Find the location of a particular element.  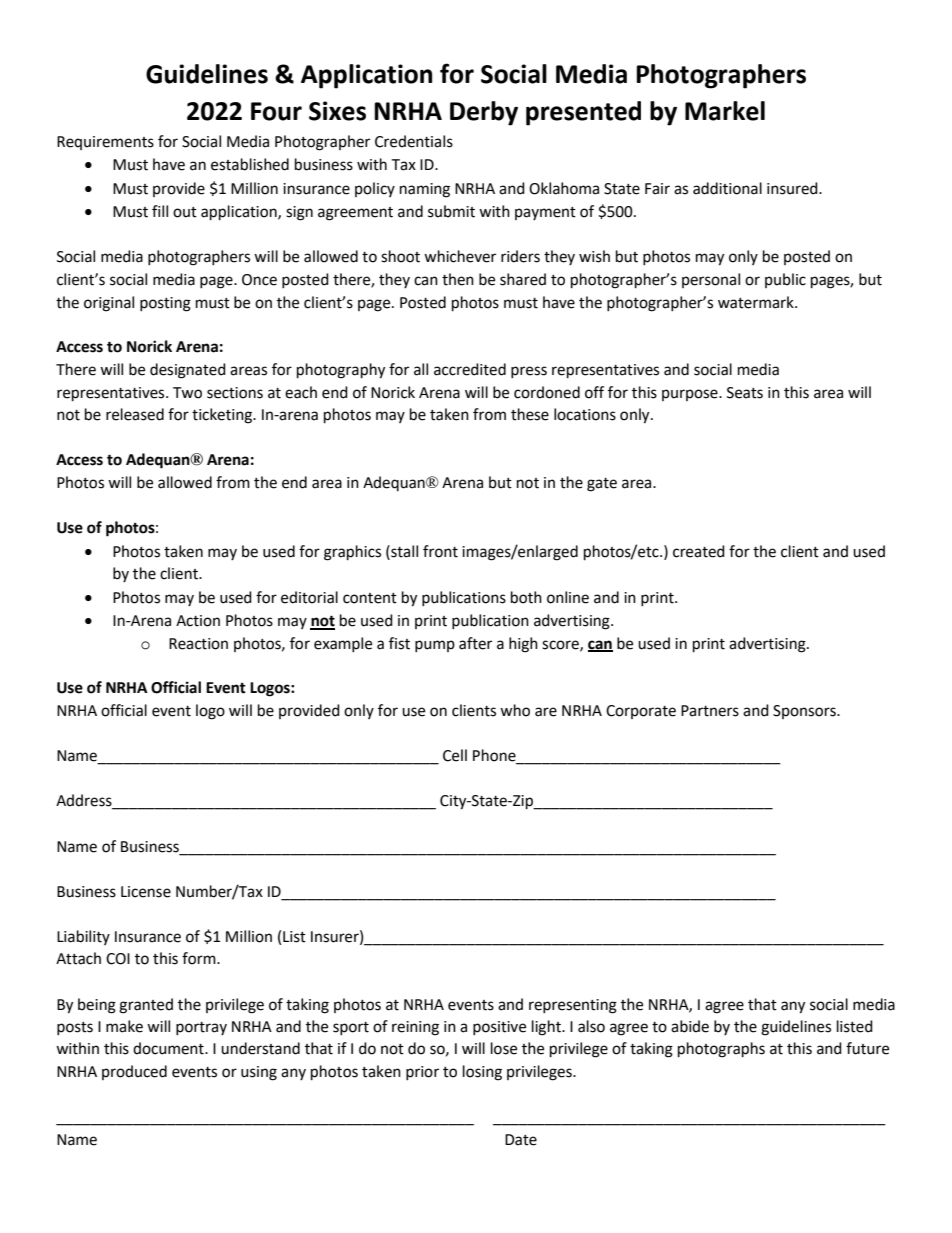

representing is located at coordinates (573, 1006).
